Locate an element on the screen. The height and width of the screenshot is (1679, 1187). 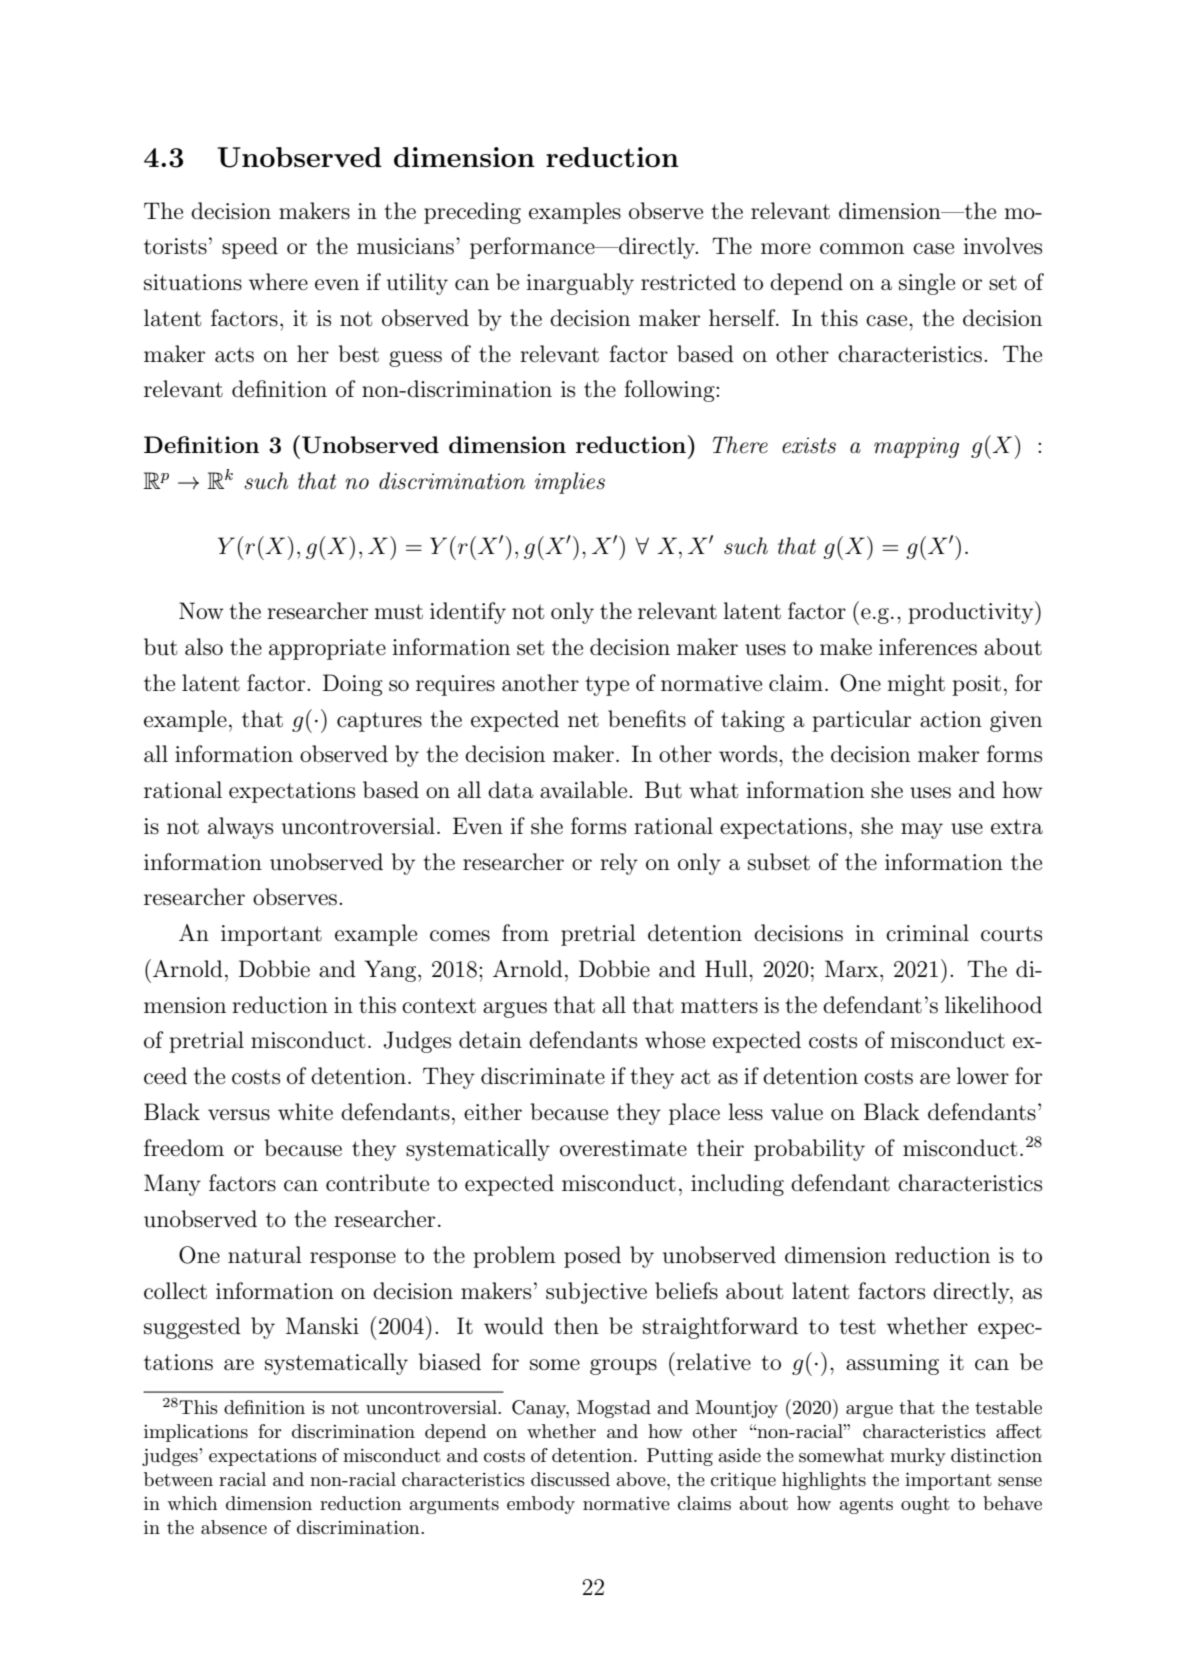
implies is located at coordinates (570, 483).
